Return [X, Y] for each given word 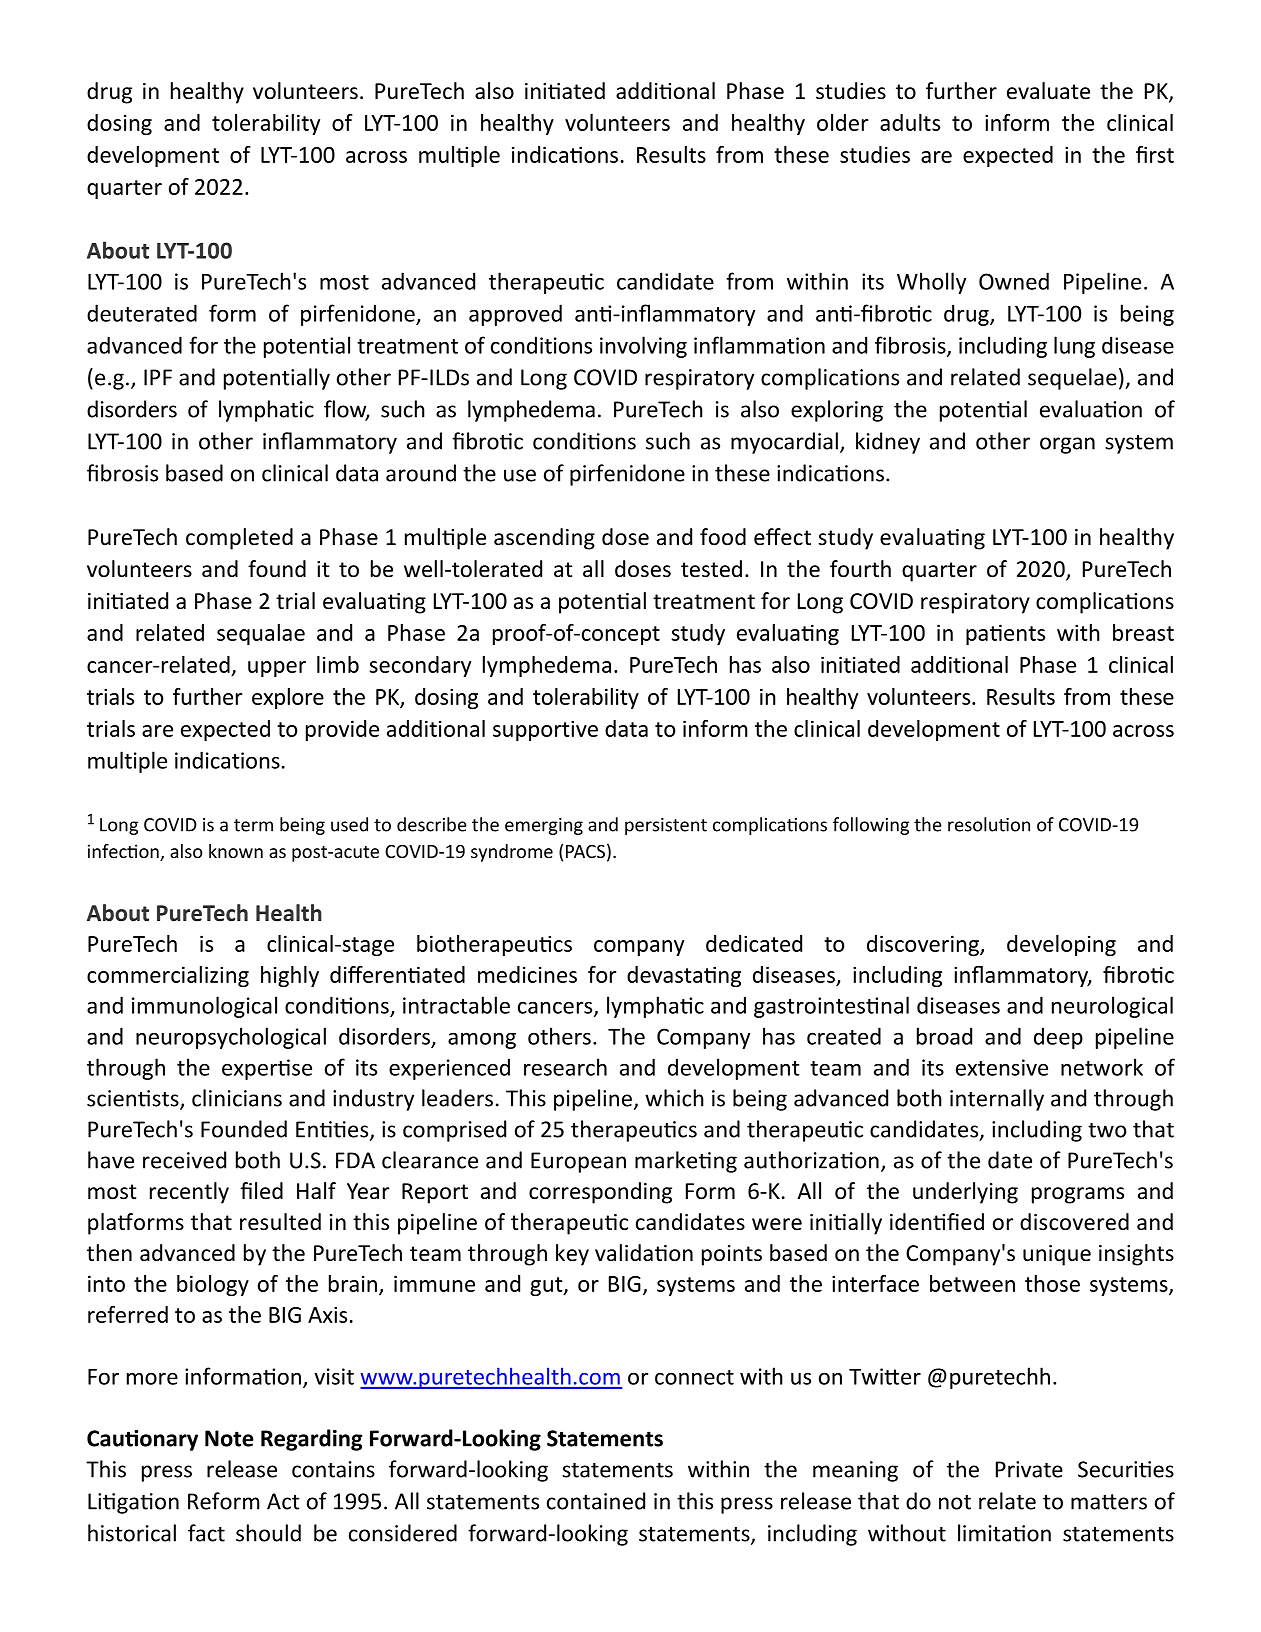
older [842, 122]
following [871, 826]
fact [206, 1533]
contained [596, 1501]
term [253, 825]
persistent [666, 826]
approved [515, 315]
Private [1029, 1469]
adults [910, 122]
